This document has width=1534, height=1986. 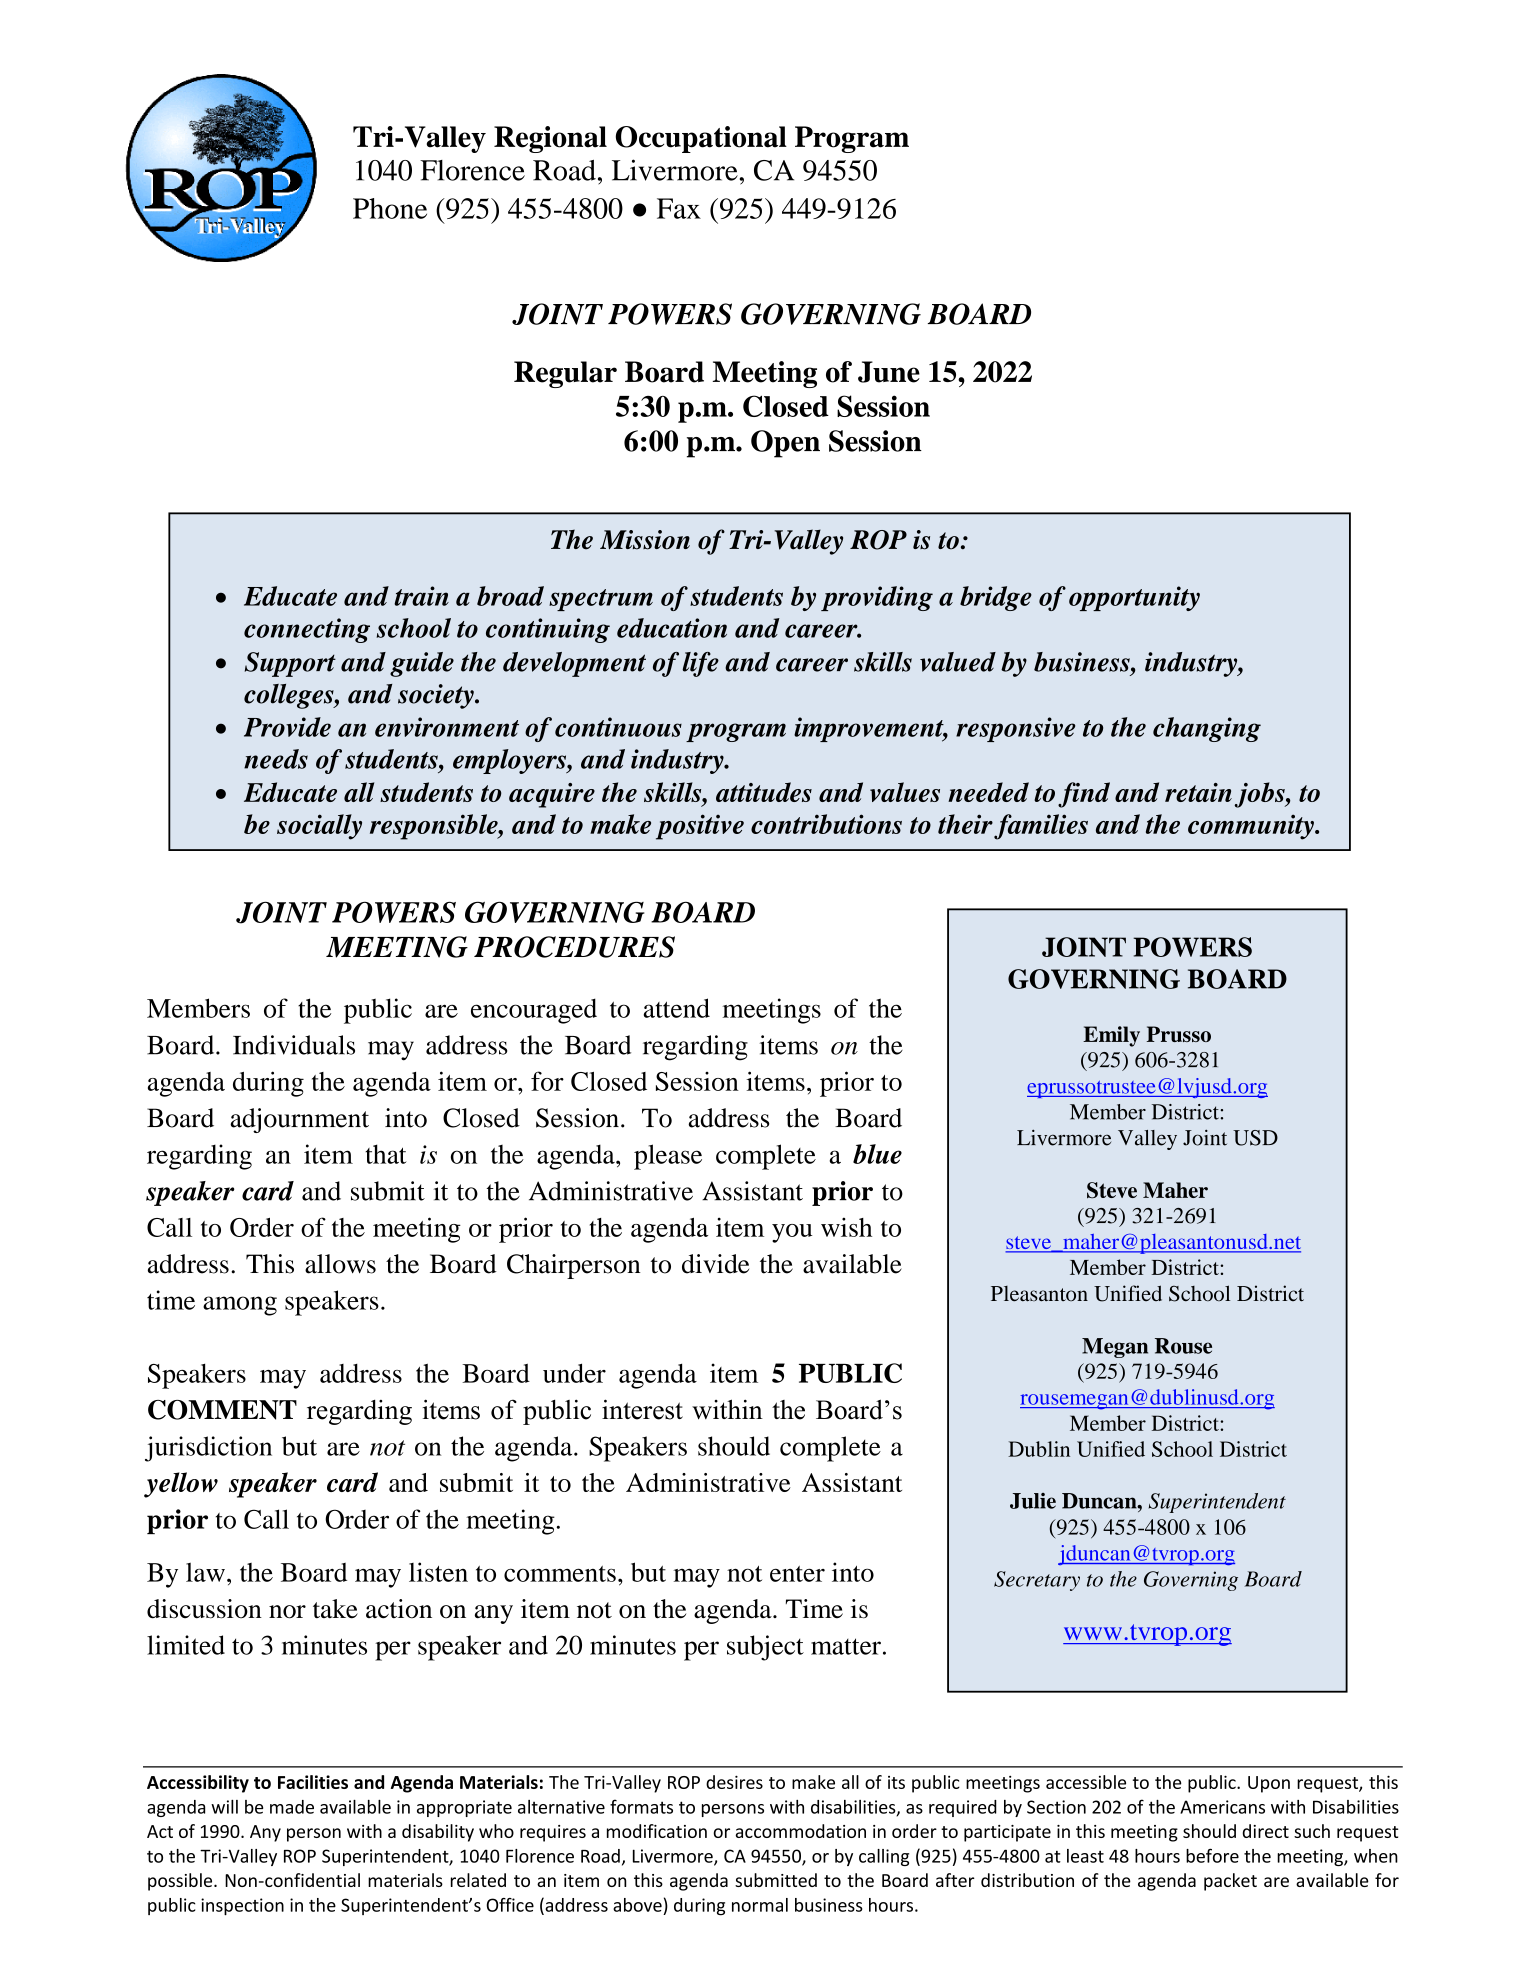 I want to click on before, so click(x=1212, y=1855).
